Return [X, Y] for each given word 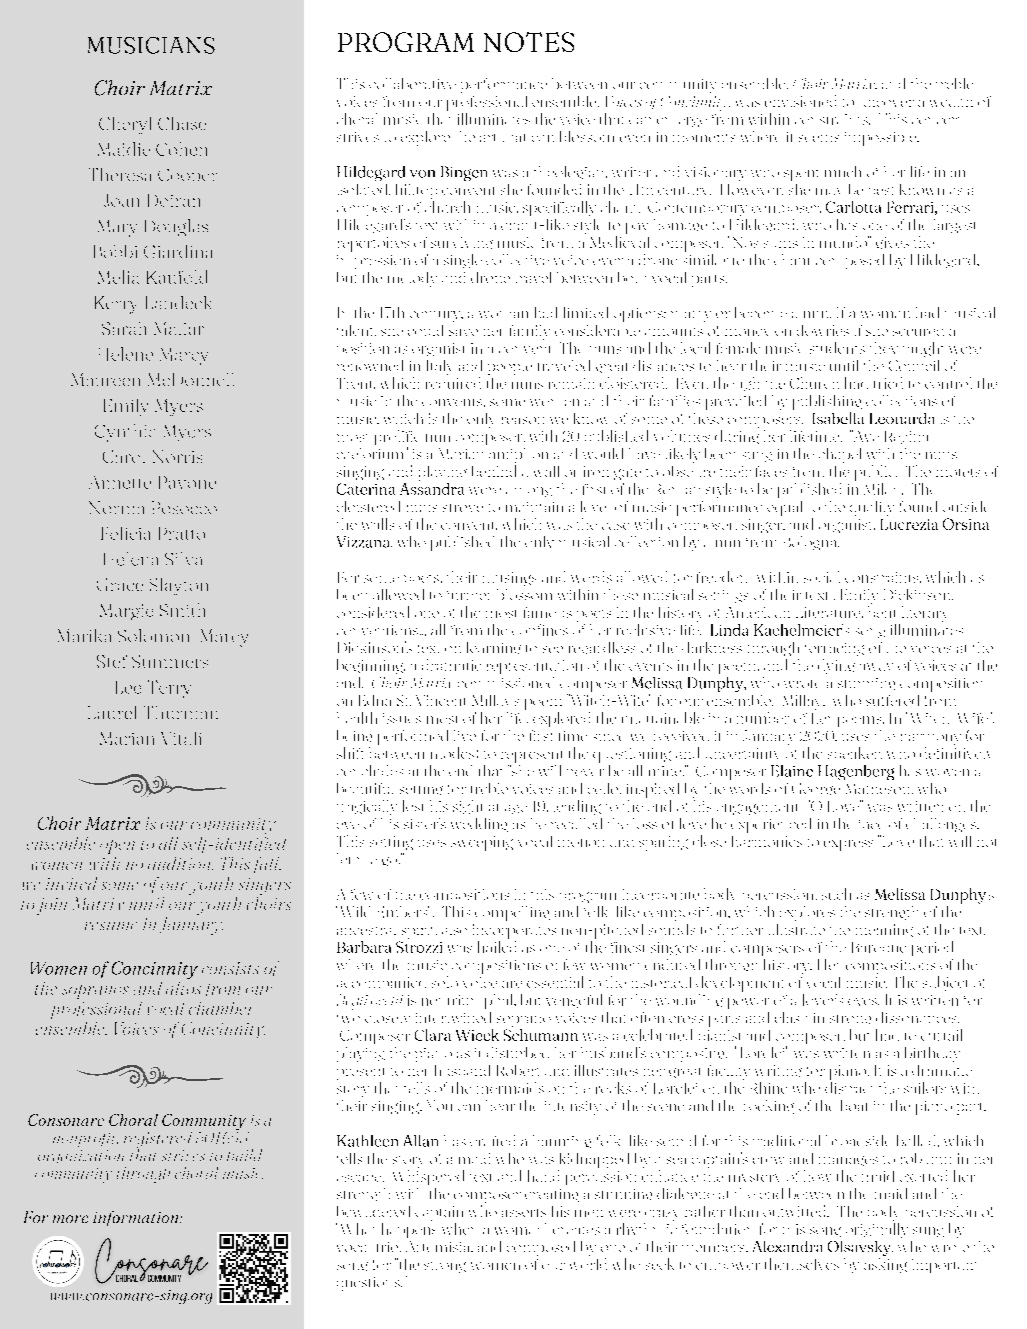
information [137, 1218]
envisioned [800, 101]
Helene [126, 354]
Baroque [879, 947]
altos [183, 988]
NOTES [529, 42]
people [510, 369]
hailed [497, 947]
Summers [170, 661]
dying [836, 666]
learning [494, 648]
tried [888, 383]
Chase [182, 123]
